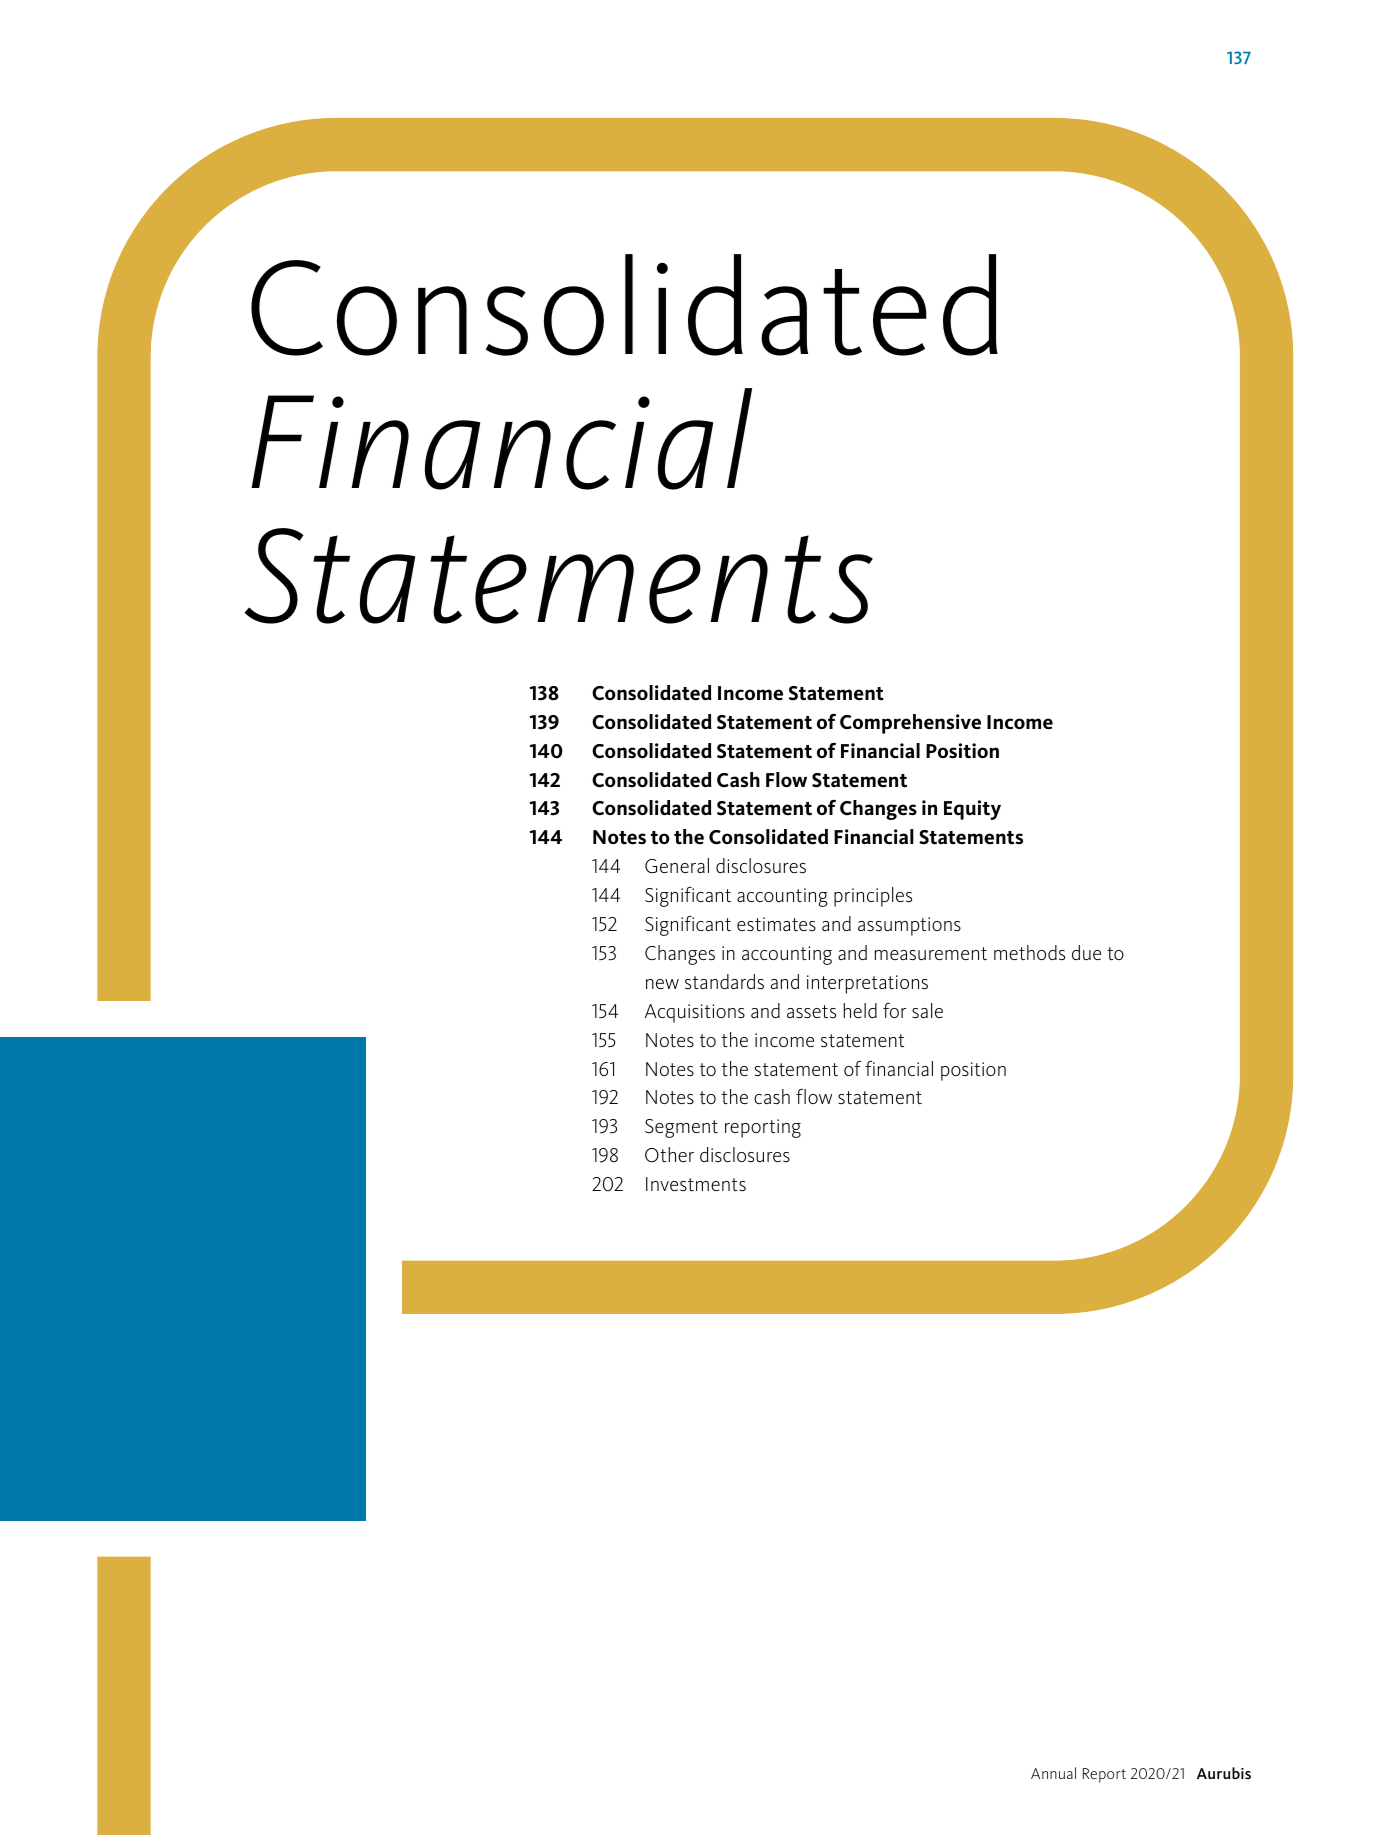 Image resolution: width=1376 pixels, height=1835 pixels. Describe the element at coordinates (927, 1011) in the image. I see `sale` at that location.
